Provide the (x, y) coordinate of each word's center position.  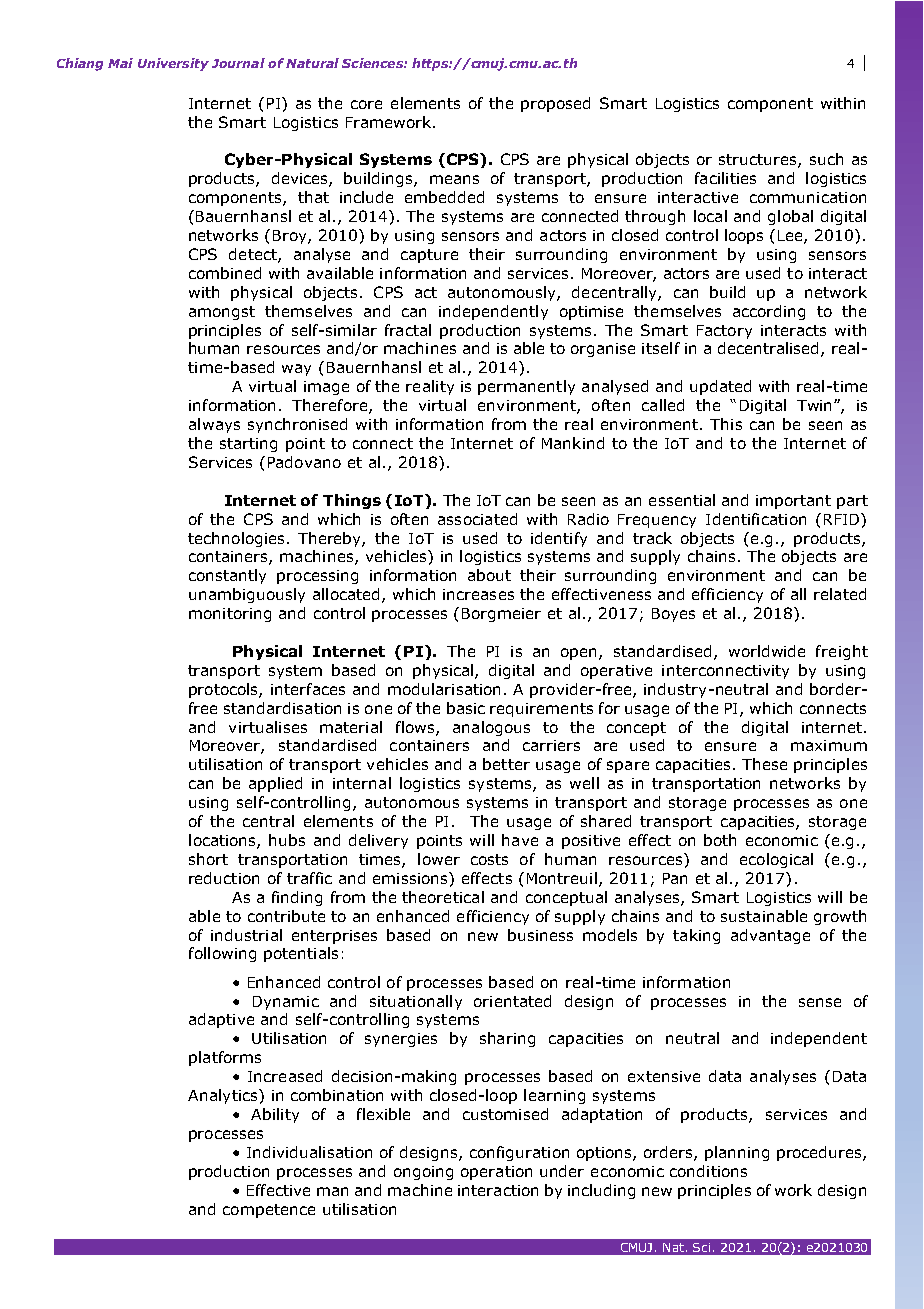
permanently (526, 387)
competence (269, 1211)
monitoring (230, 615)
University (173, 64)
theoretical (443, 897)
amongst (222, 313)
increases (478, 594)
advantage (770, 936)
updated (720, 387)
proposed (555, 104)
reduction (224, 878)
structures (759, 161)
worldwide (767, 651)
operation (496, 1173)
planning (737, 1153)
